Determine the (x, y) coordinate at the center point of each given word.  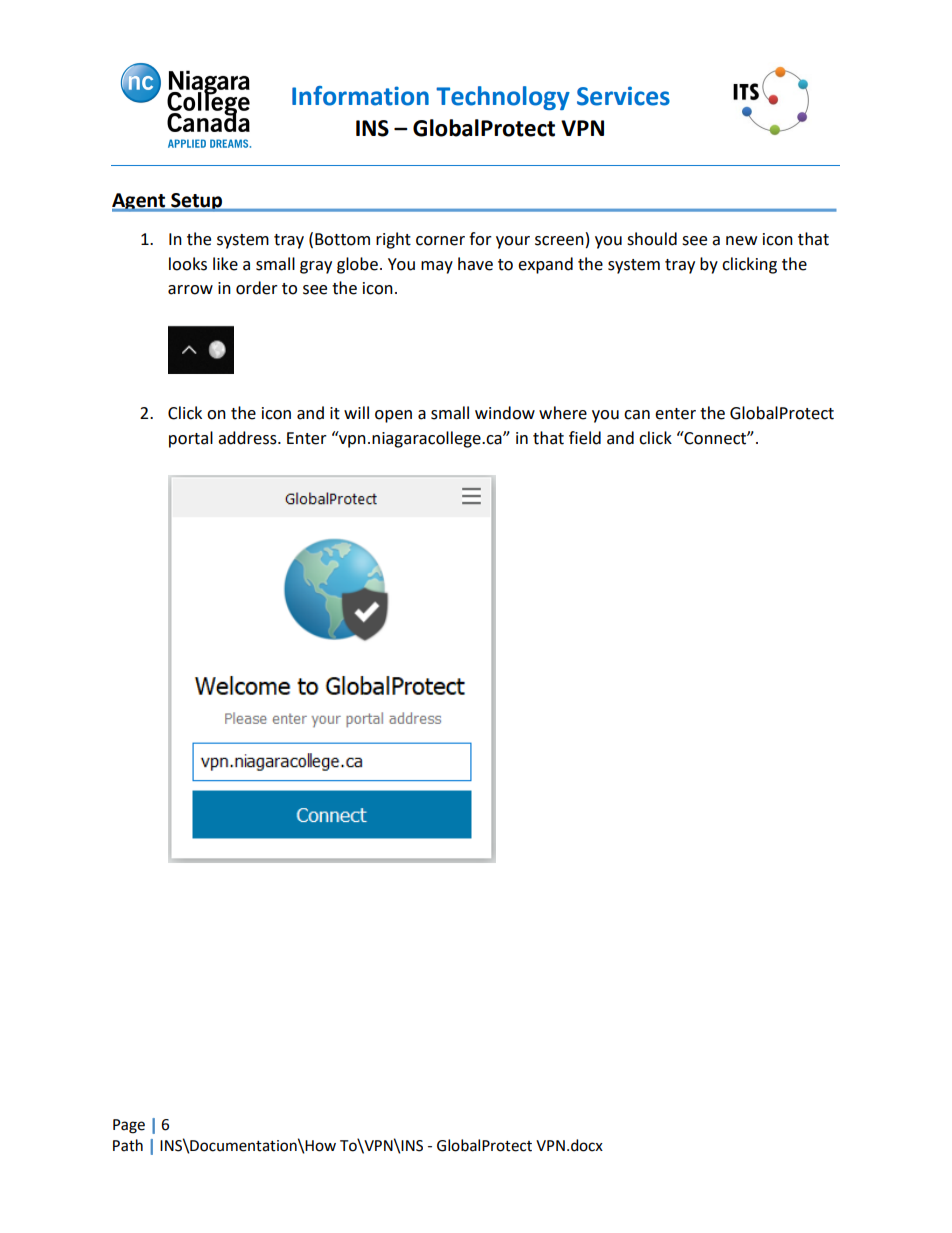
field (585, 438)
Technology (503, 98)
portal (191, 439)
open (393, 416)
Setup (197, 202)
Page (129, 1126)
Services (623, 96)
